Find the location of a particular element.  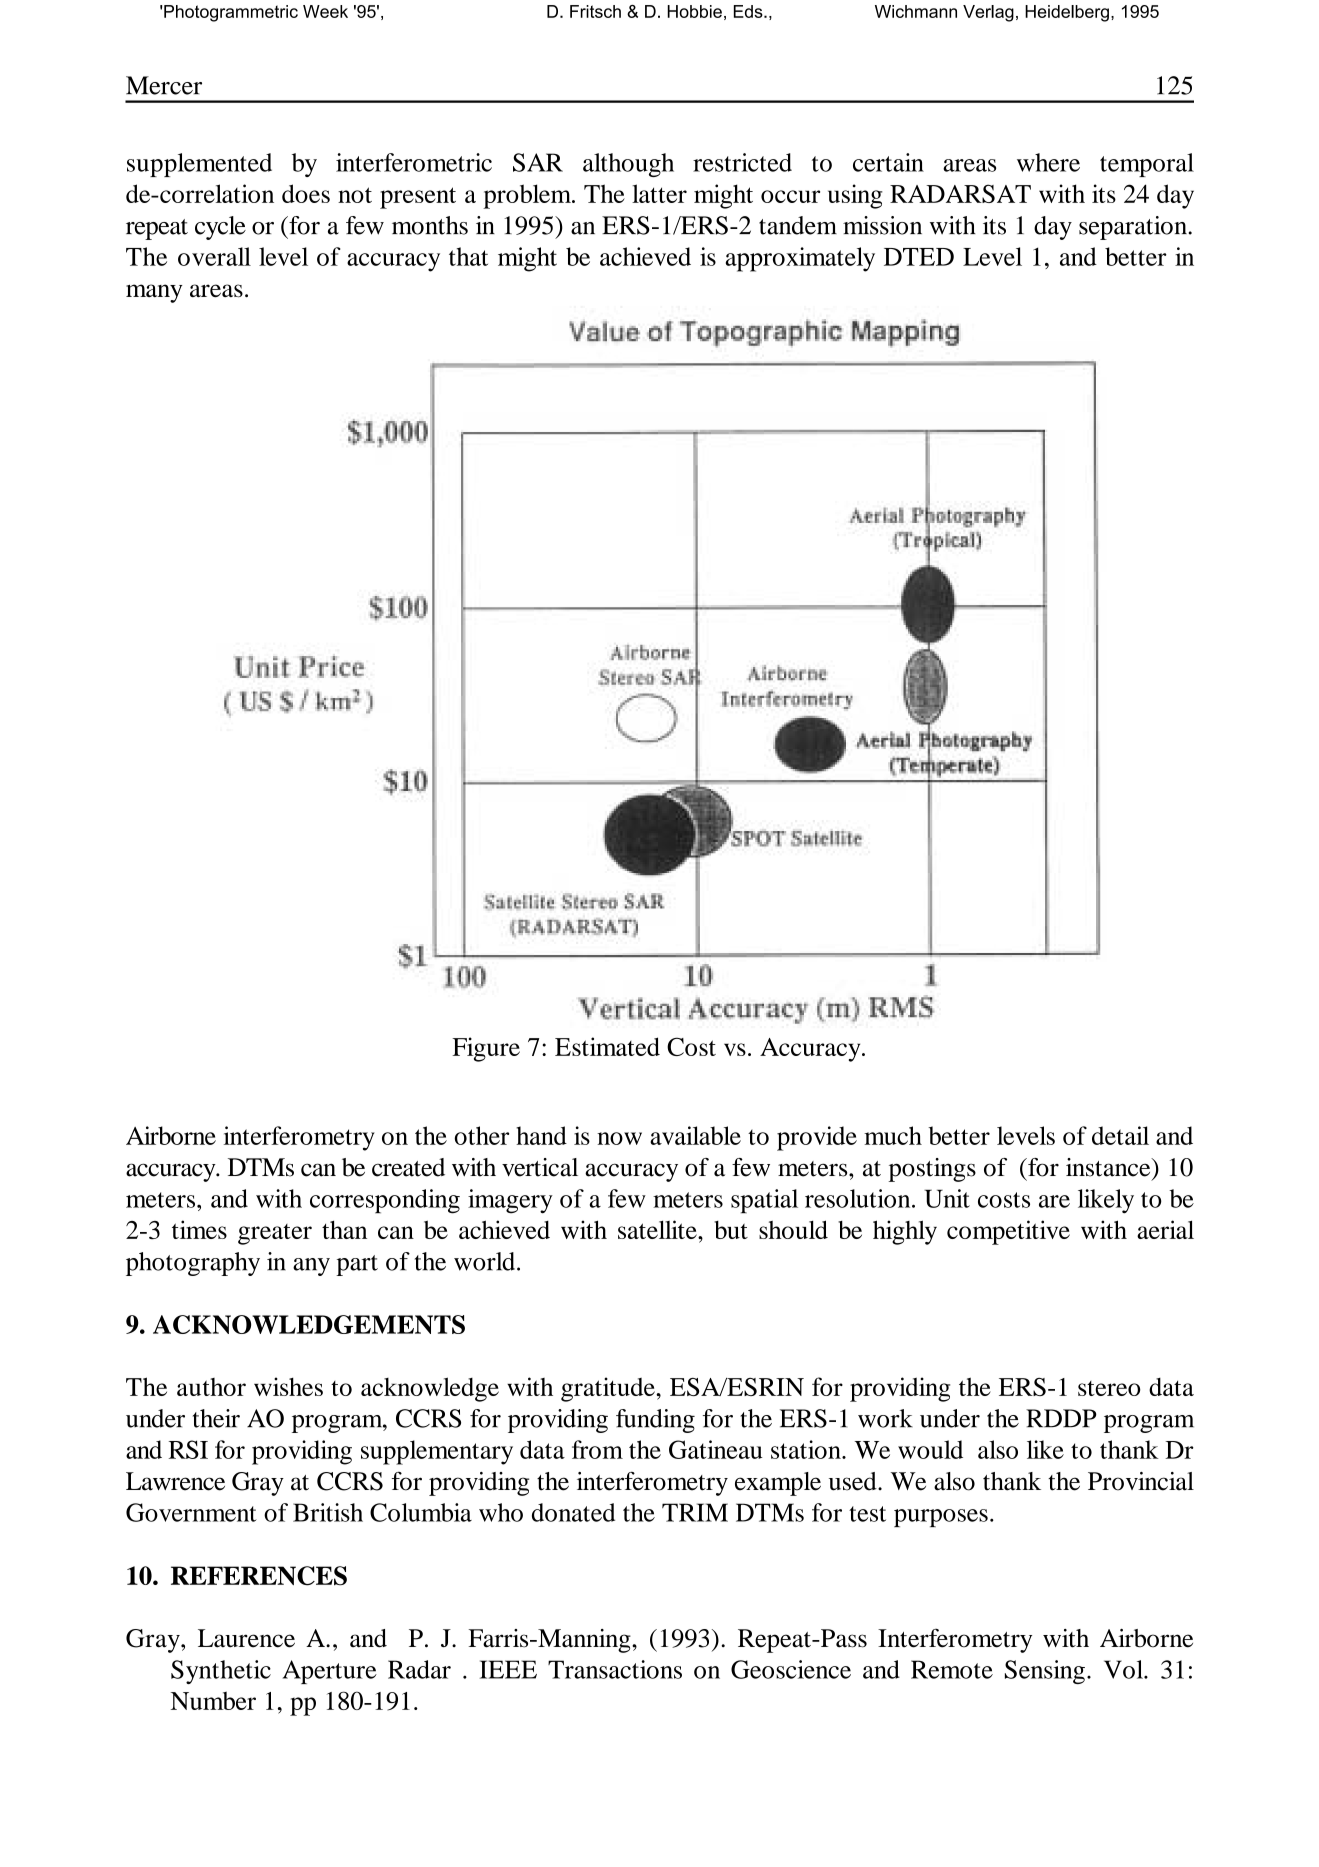

Figure is located at coordinates (486, 1049).
